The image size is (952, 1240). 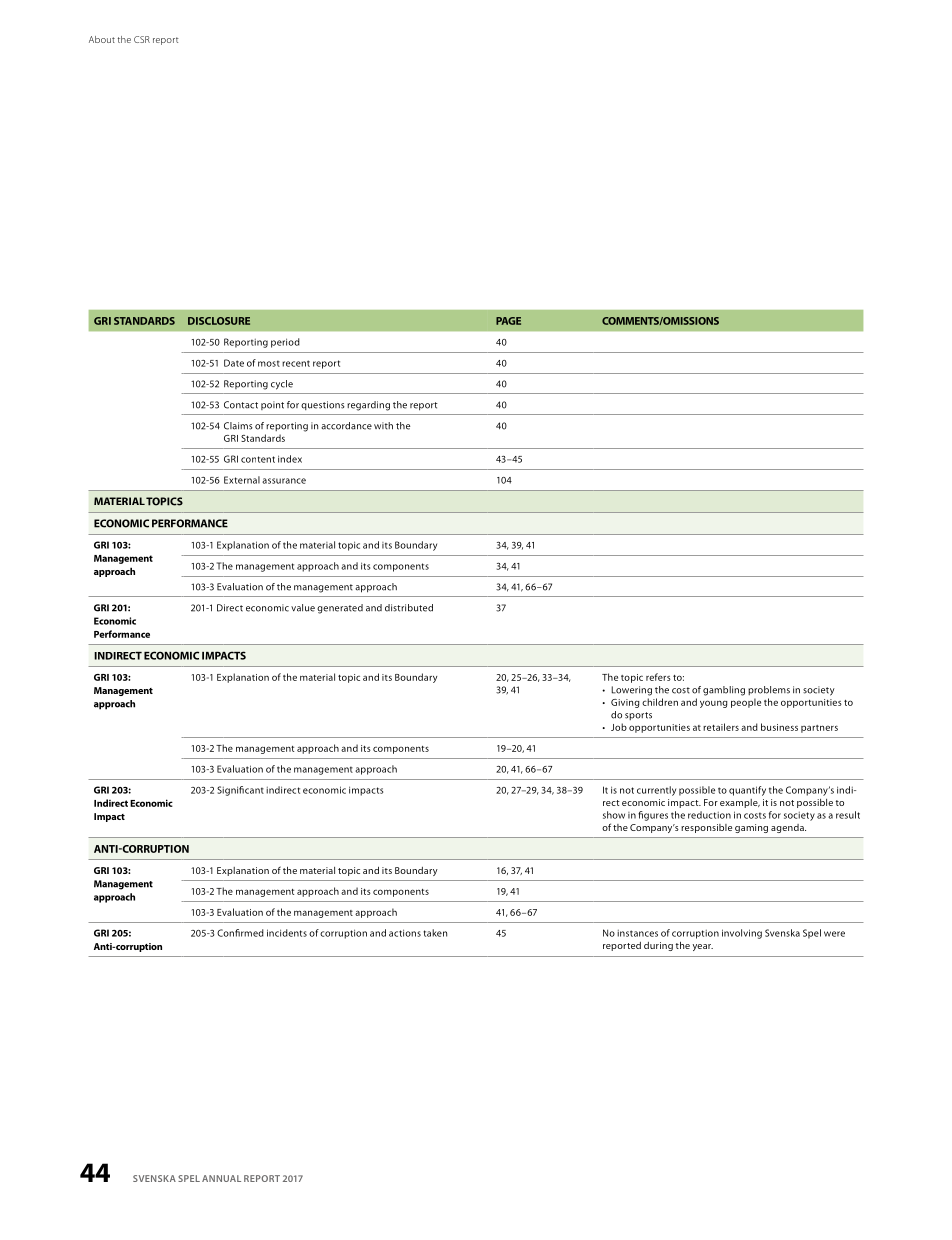 What do you see at coordinates (435, 933) in the document?
I see `taken` at bounding box center [435, 933].
